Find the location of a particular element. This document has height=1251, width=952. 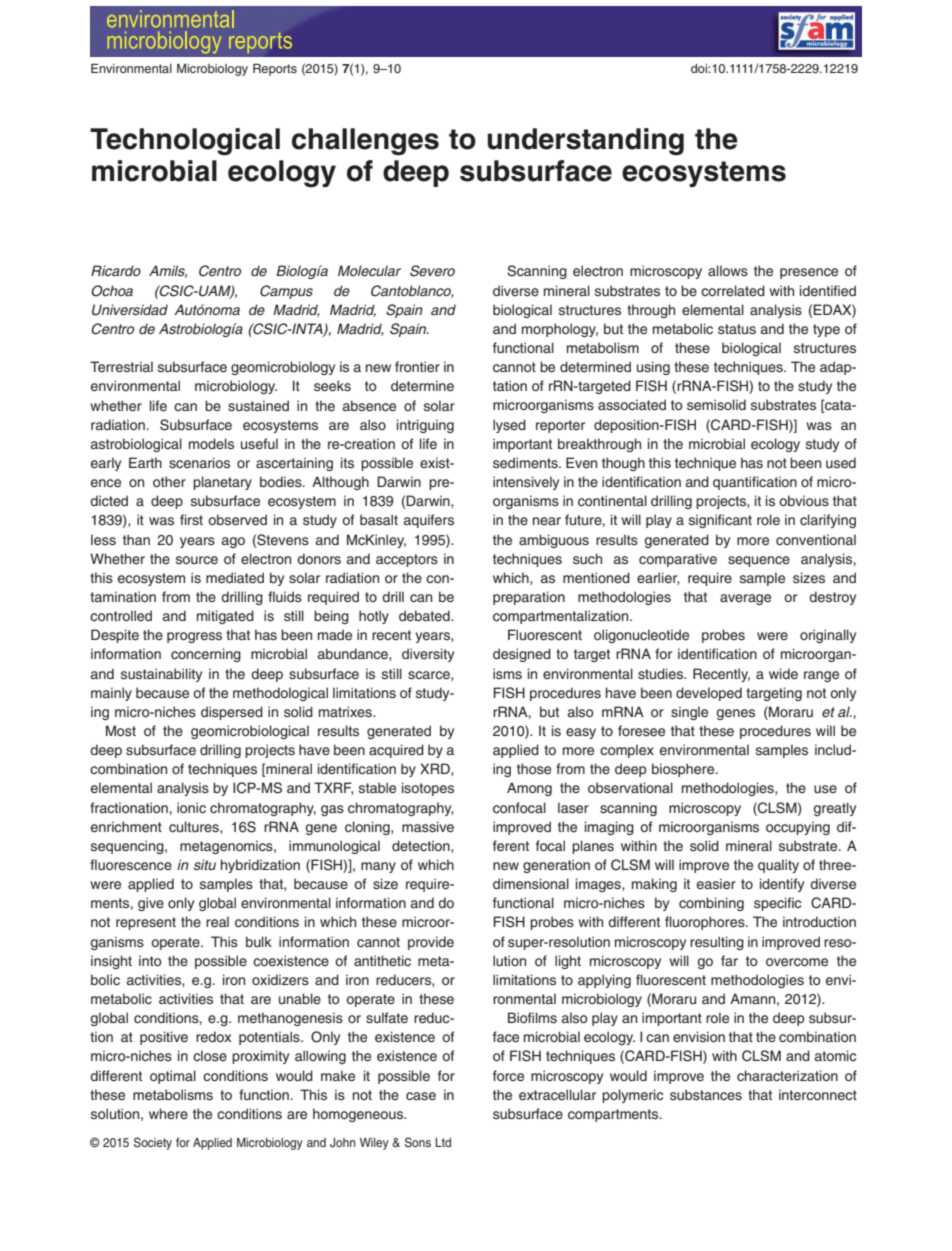

where is located at coordinates (168, 1113).
